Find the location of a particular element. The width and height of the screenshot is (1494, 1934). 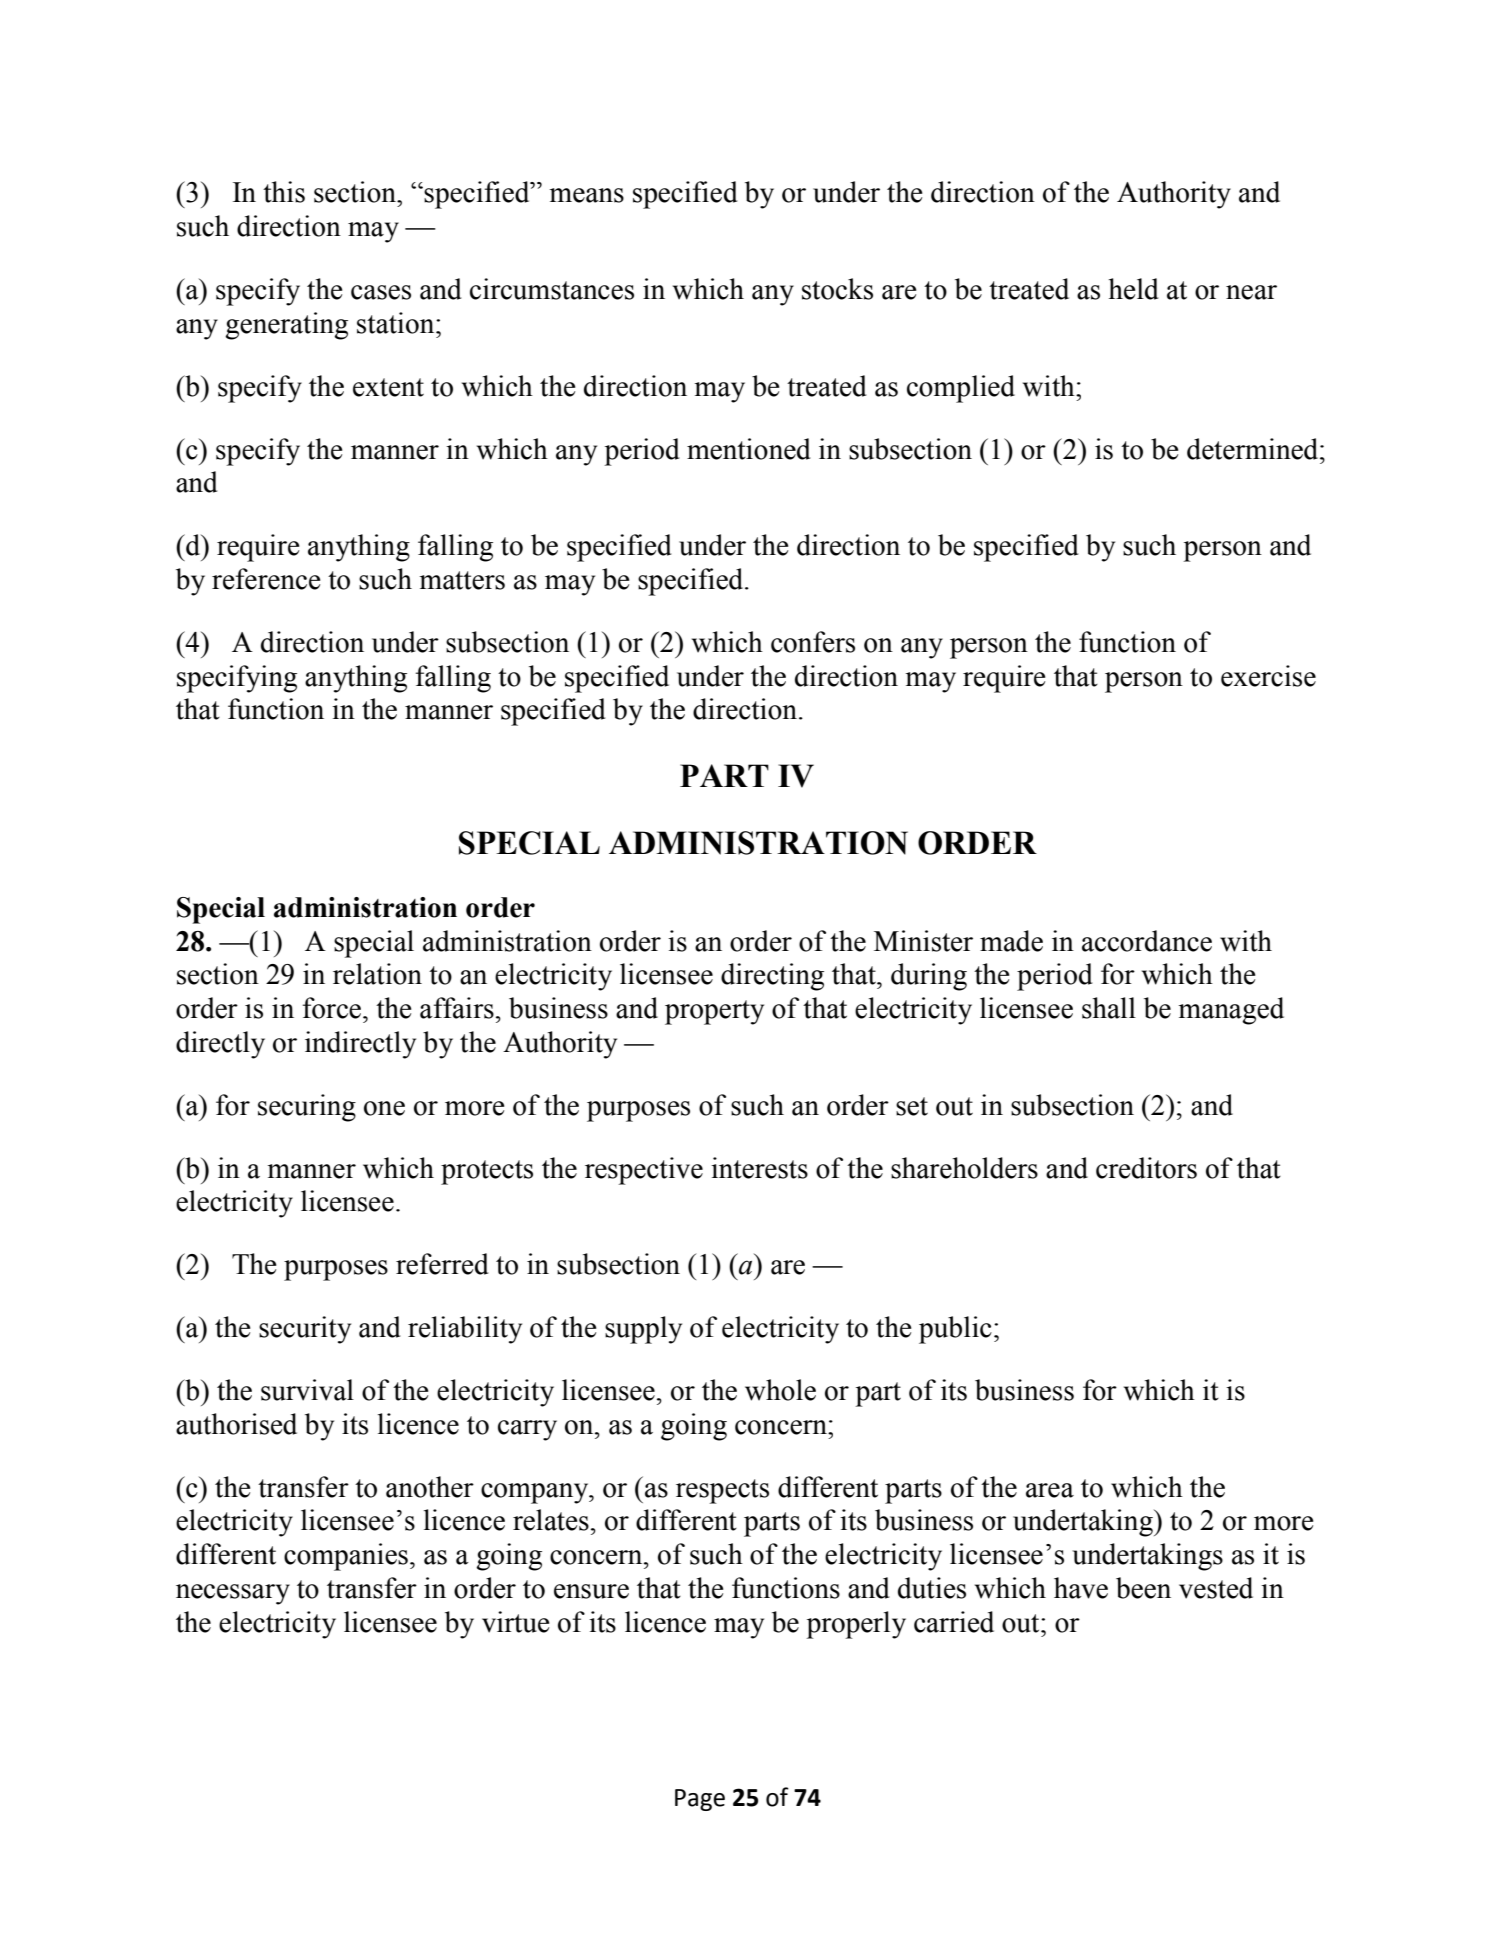

held is located at coordinates (1133, 289).
